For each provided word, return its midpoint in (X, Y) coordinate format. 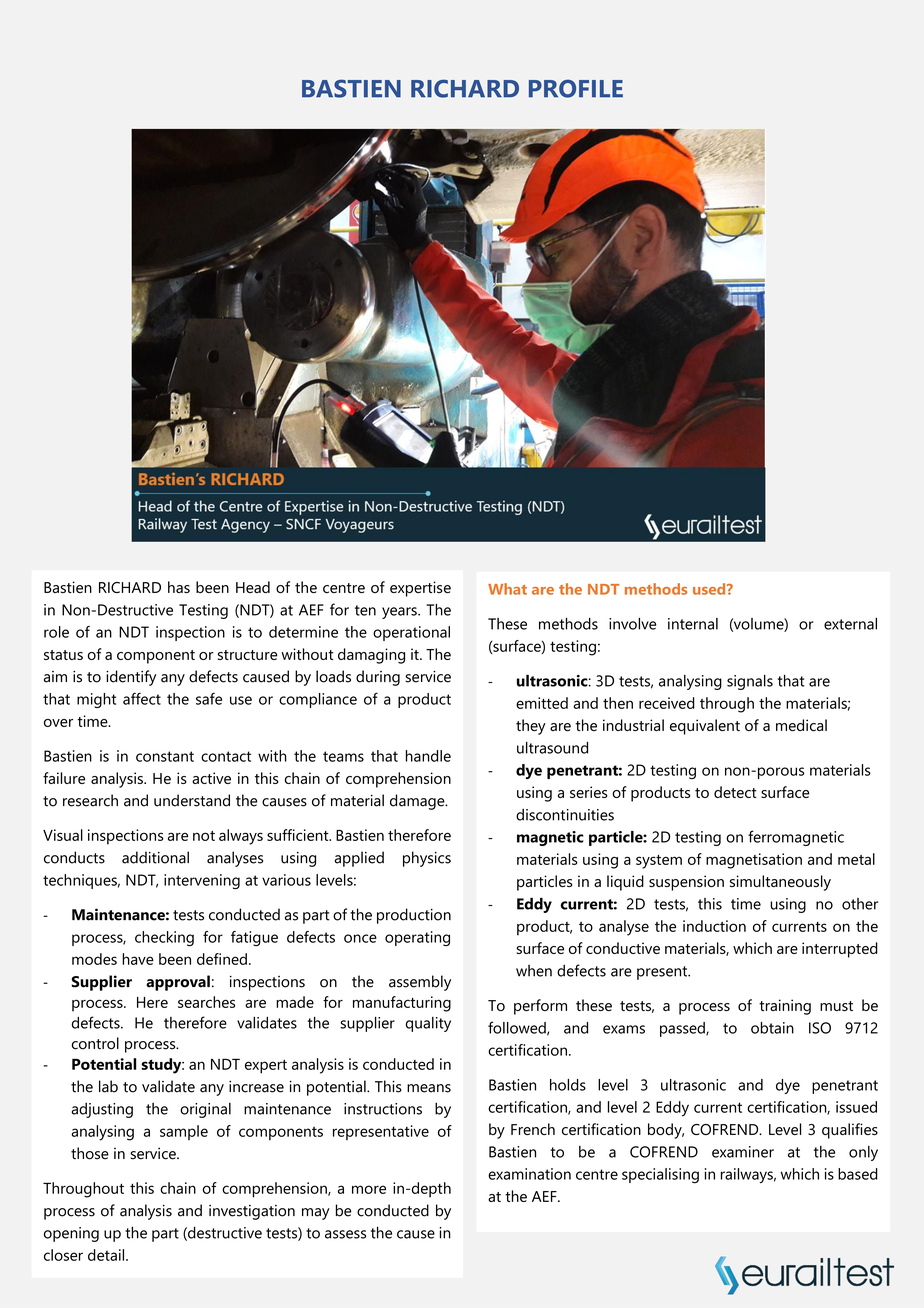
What (507, 589)
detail (107, 1255)
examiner (743, 1152)
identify (131, 678)
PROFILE (576, 88)
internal (693, 624)
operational (411, 633)
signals (750, 682)
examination (529, 1174)
